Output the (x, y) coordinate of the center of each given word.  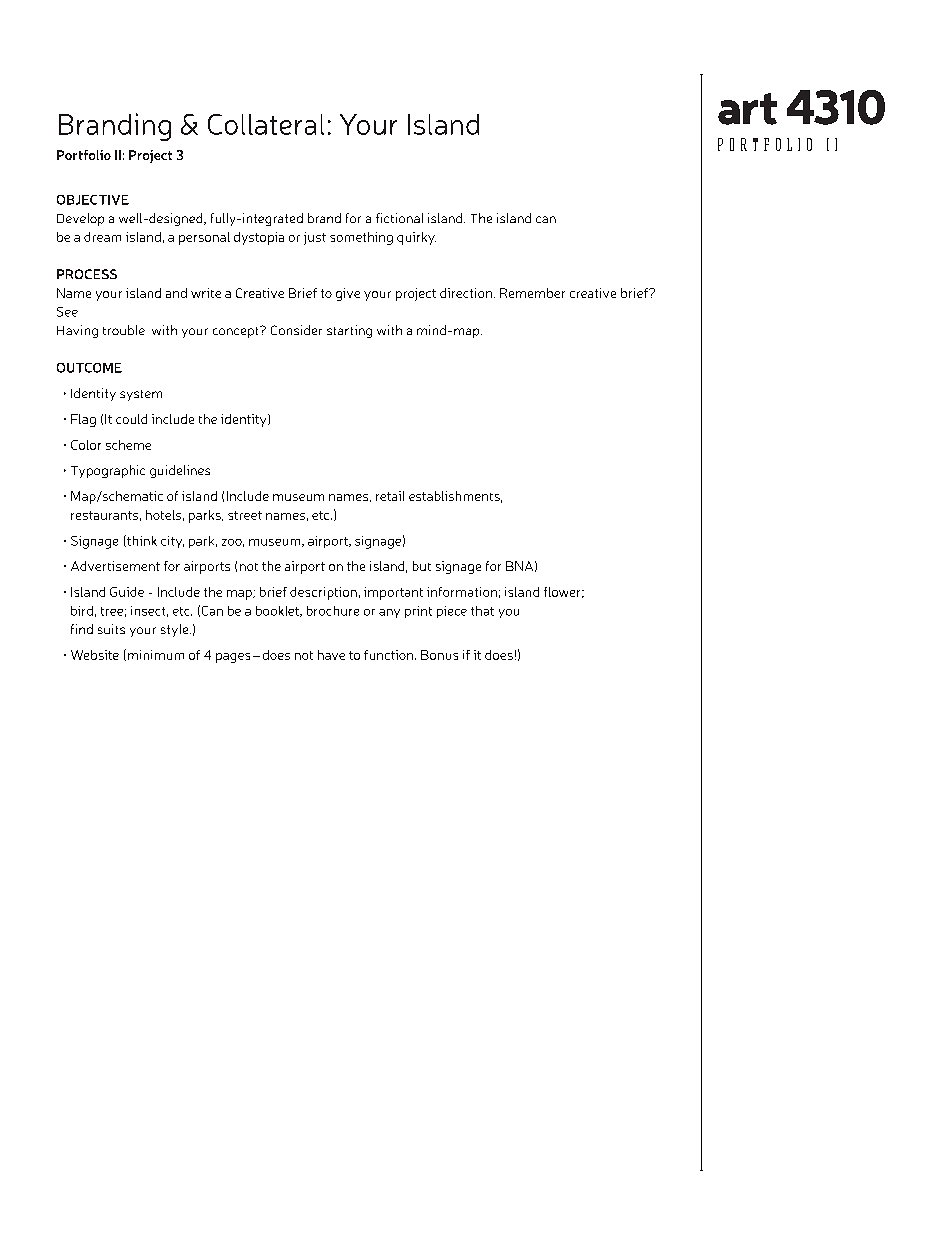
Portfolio (84, 155)
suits (111, 629)
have (331, 655)
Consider (296, 330)
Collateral (266, 124)
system (141, 395)
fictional (399, 218)
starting (349, 331)
